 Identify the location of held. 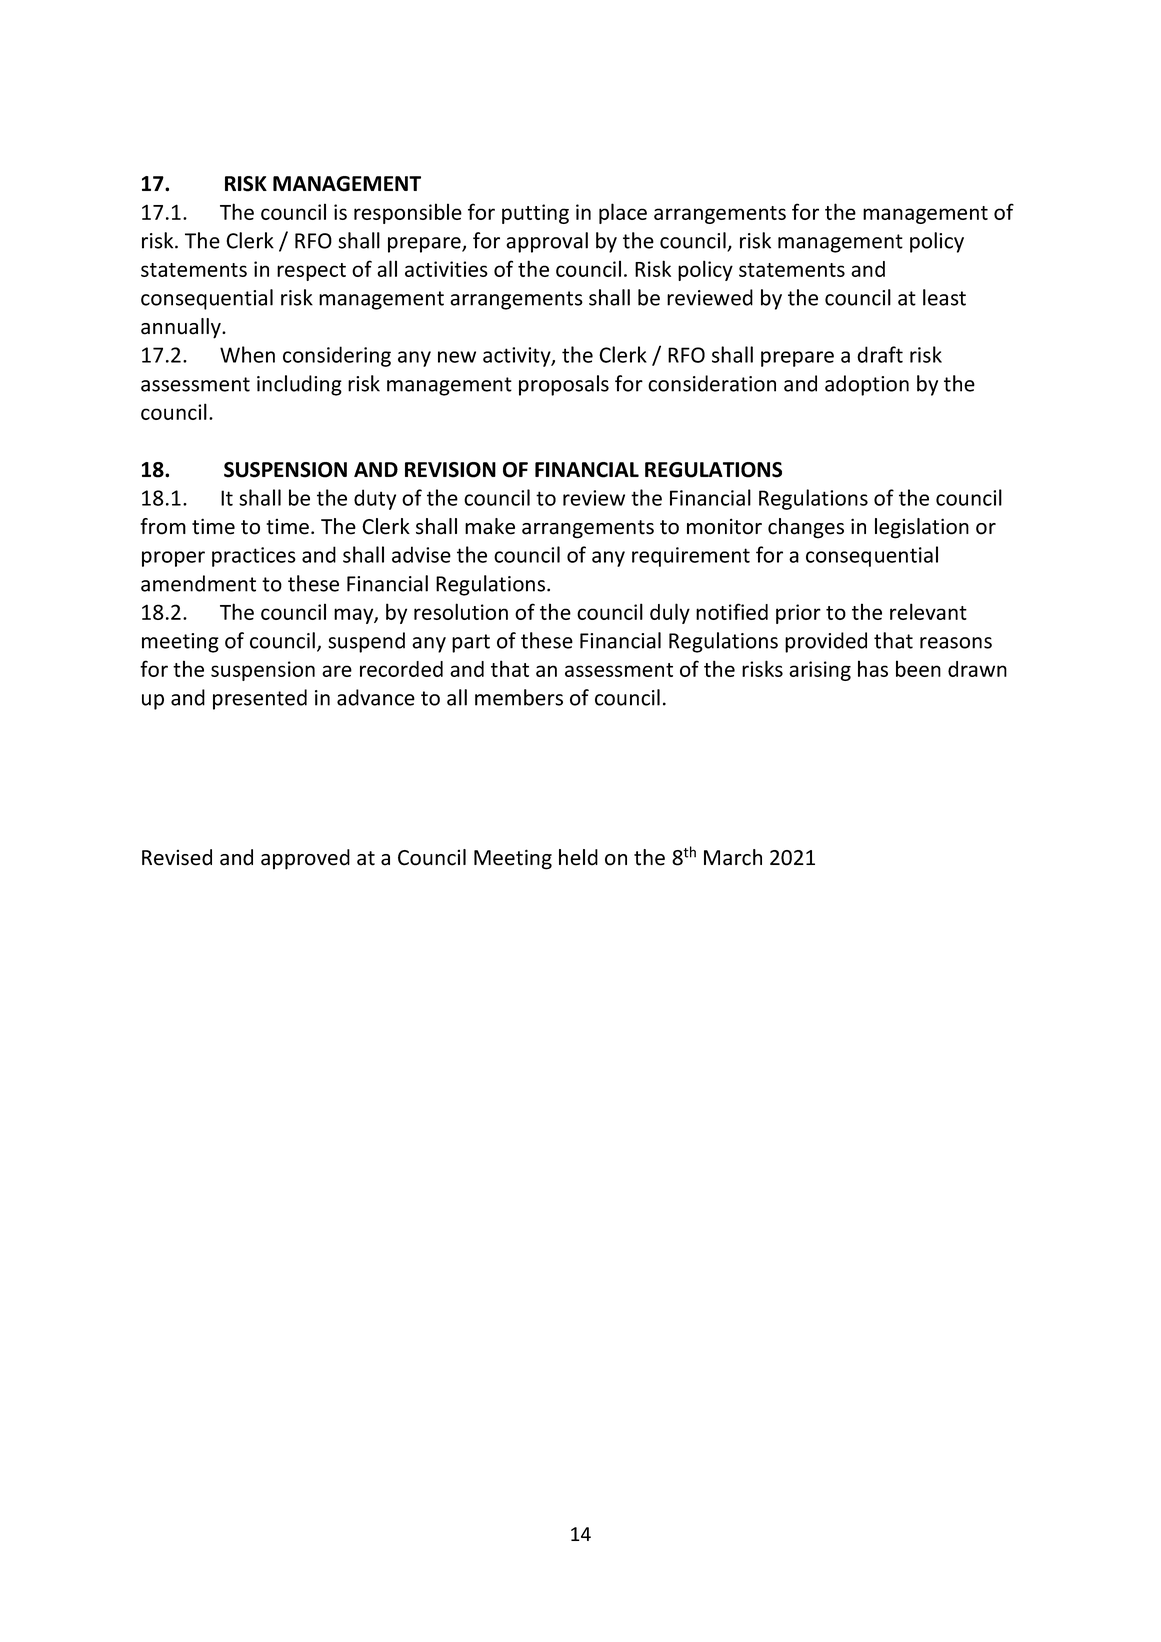
(578, 857).
